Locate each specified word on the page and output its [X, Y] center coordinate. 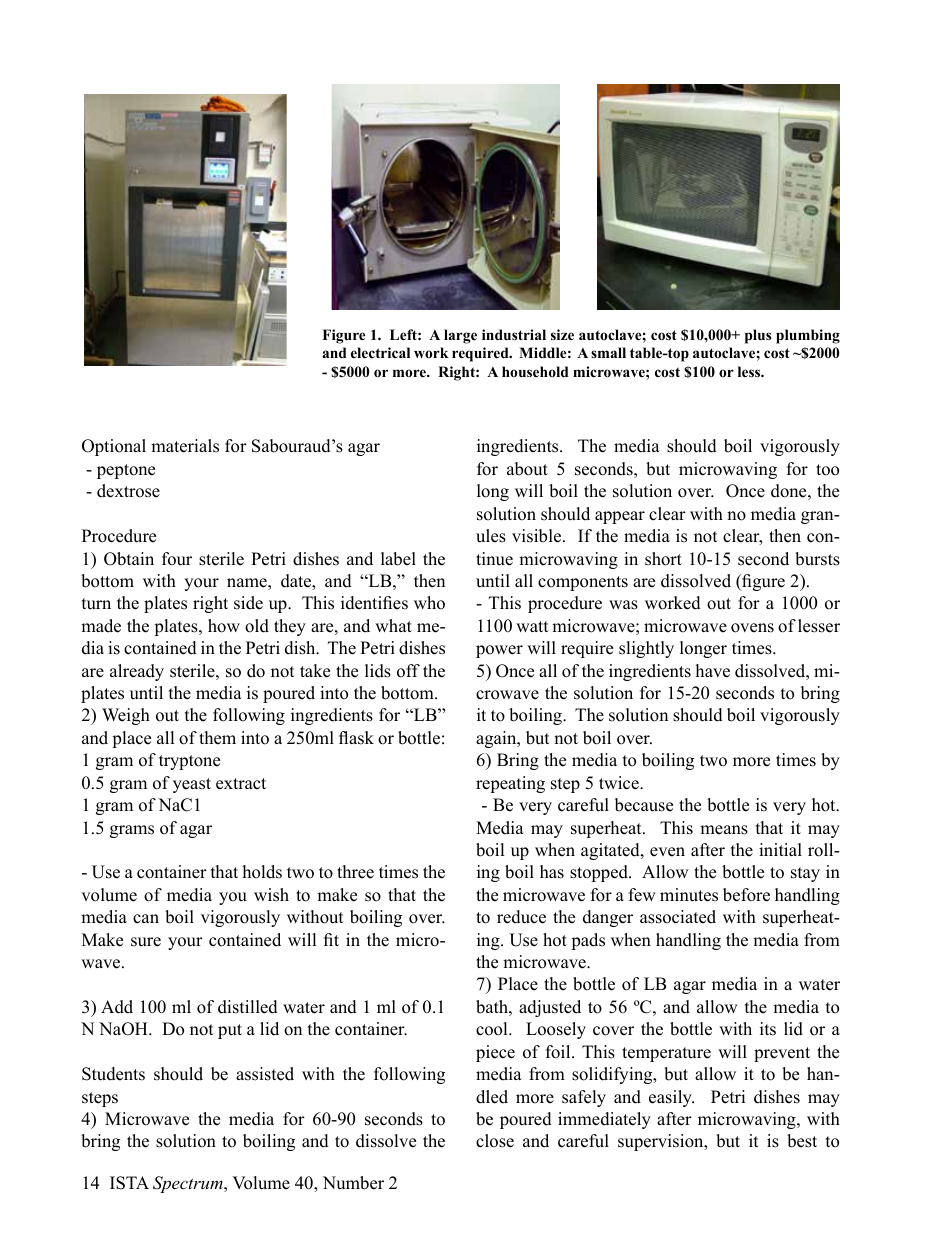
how [224, 626]
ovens [752, 628]
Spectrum [189, 1184]
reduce [521, 917]
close [495, 1141]
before [746, 895]
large [460, 336]
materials [185, 446]
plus [758, 336]
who [429, 603]
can [146, 919]
